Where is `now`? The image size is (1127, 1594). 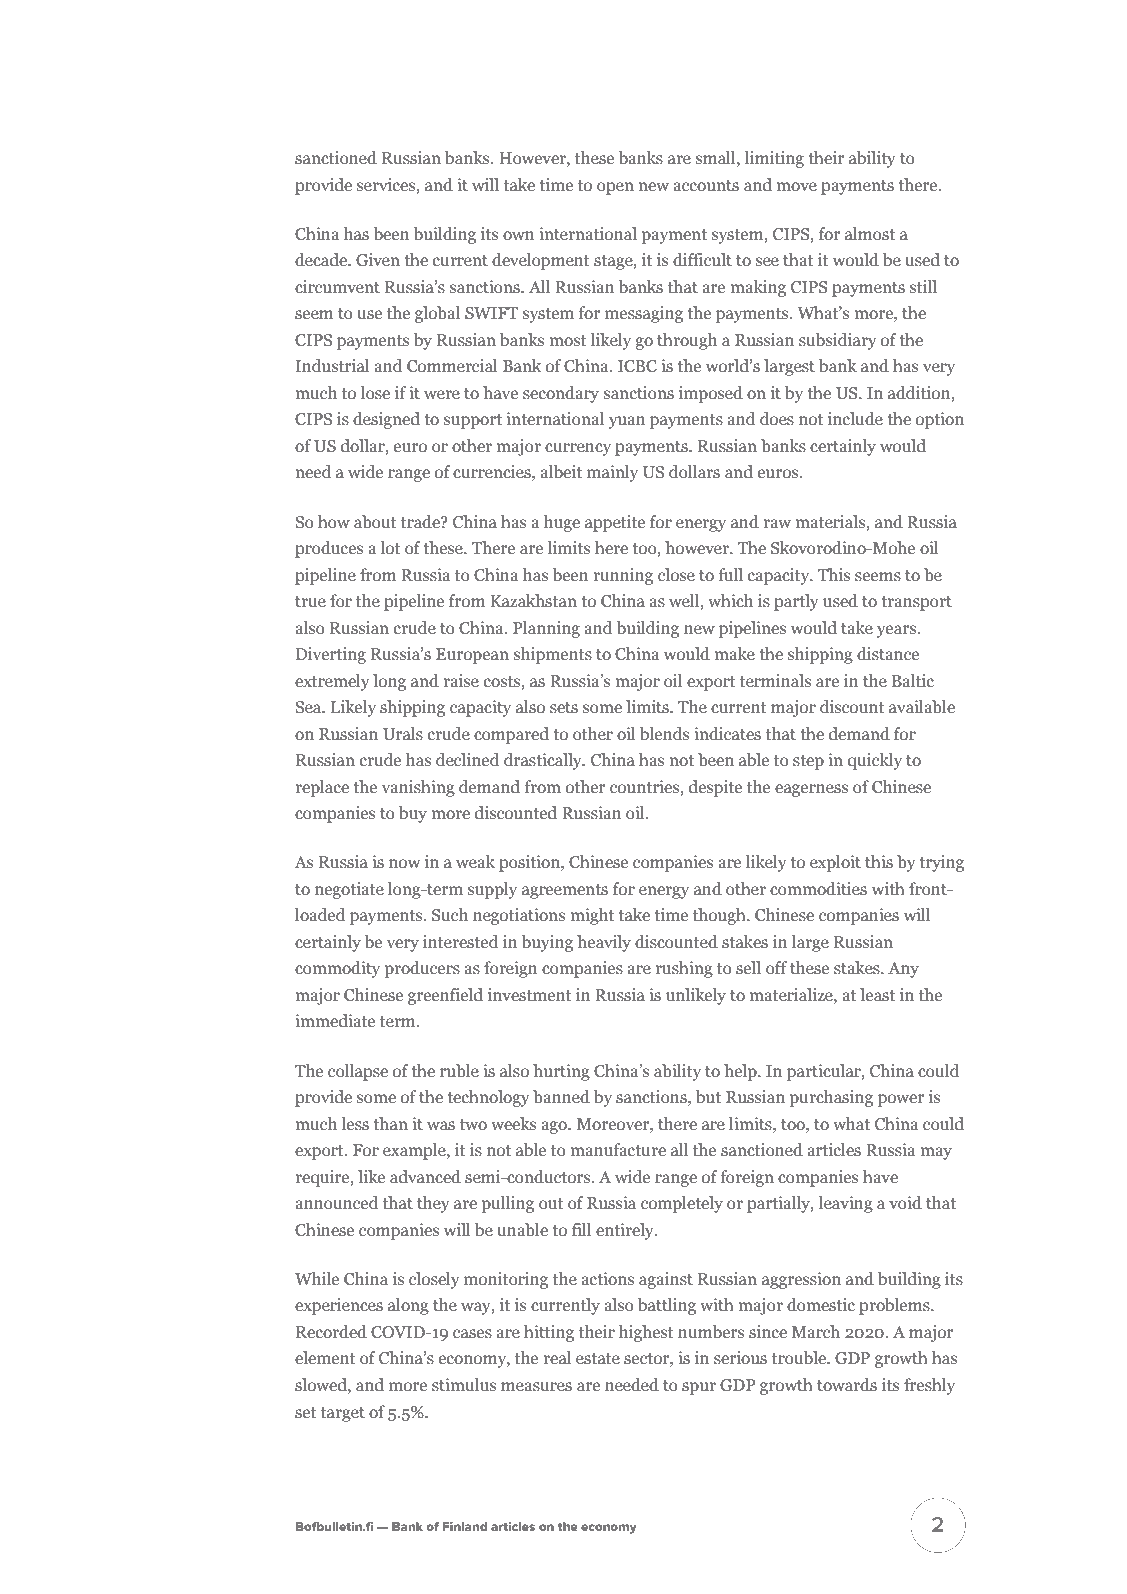 now is located at coordinates (404, 863).
